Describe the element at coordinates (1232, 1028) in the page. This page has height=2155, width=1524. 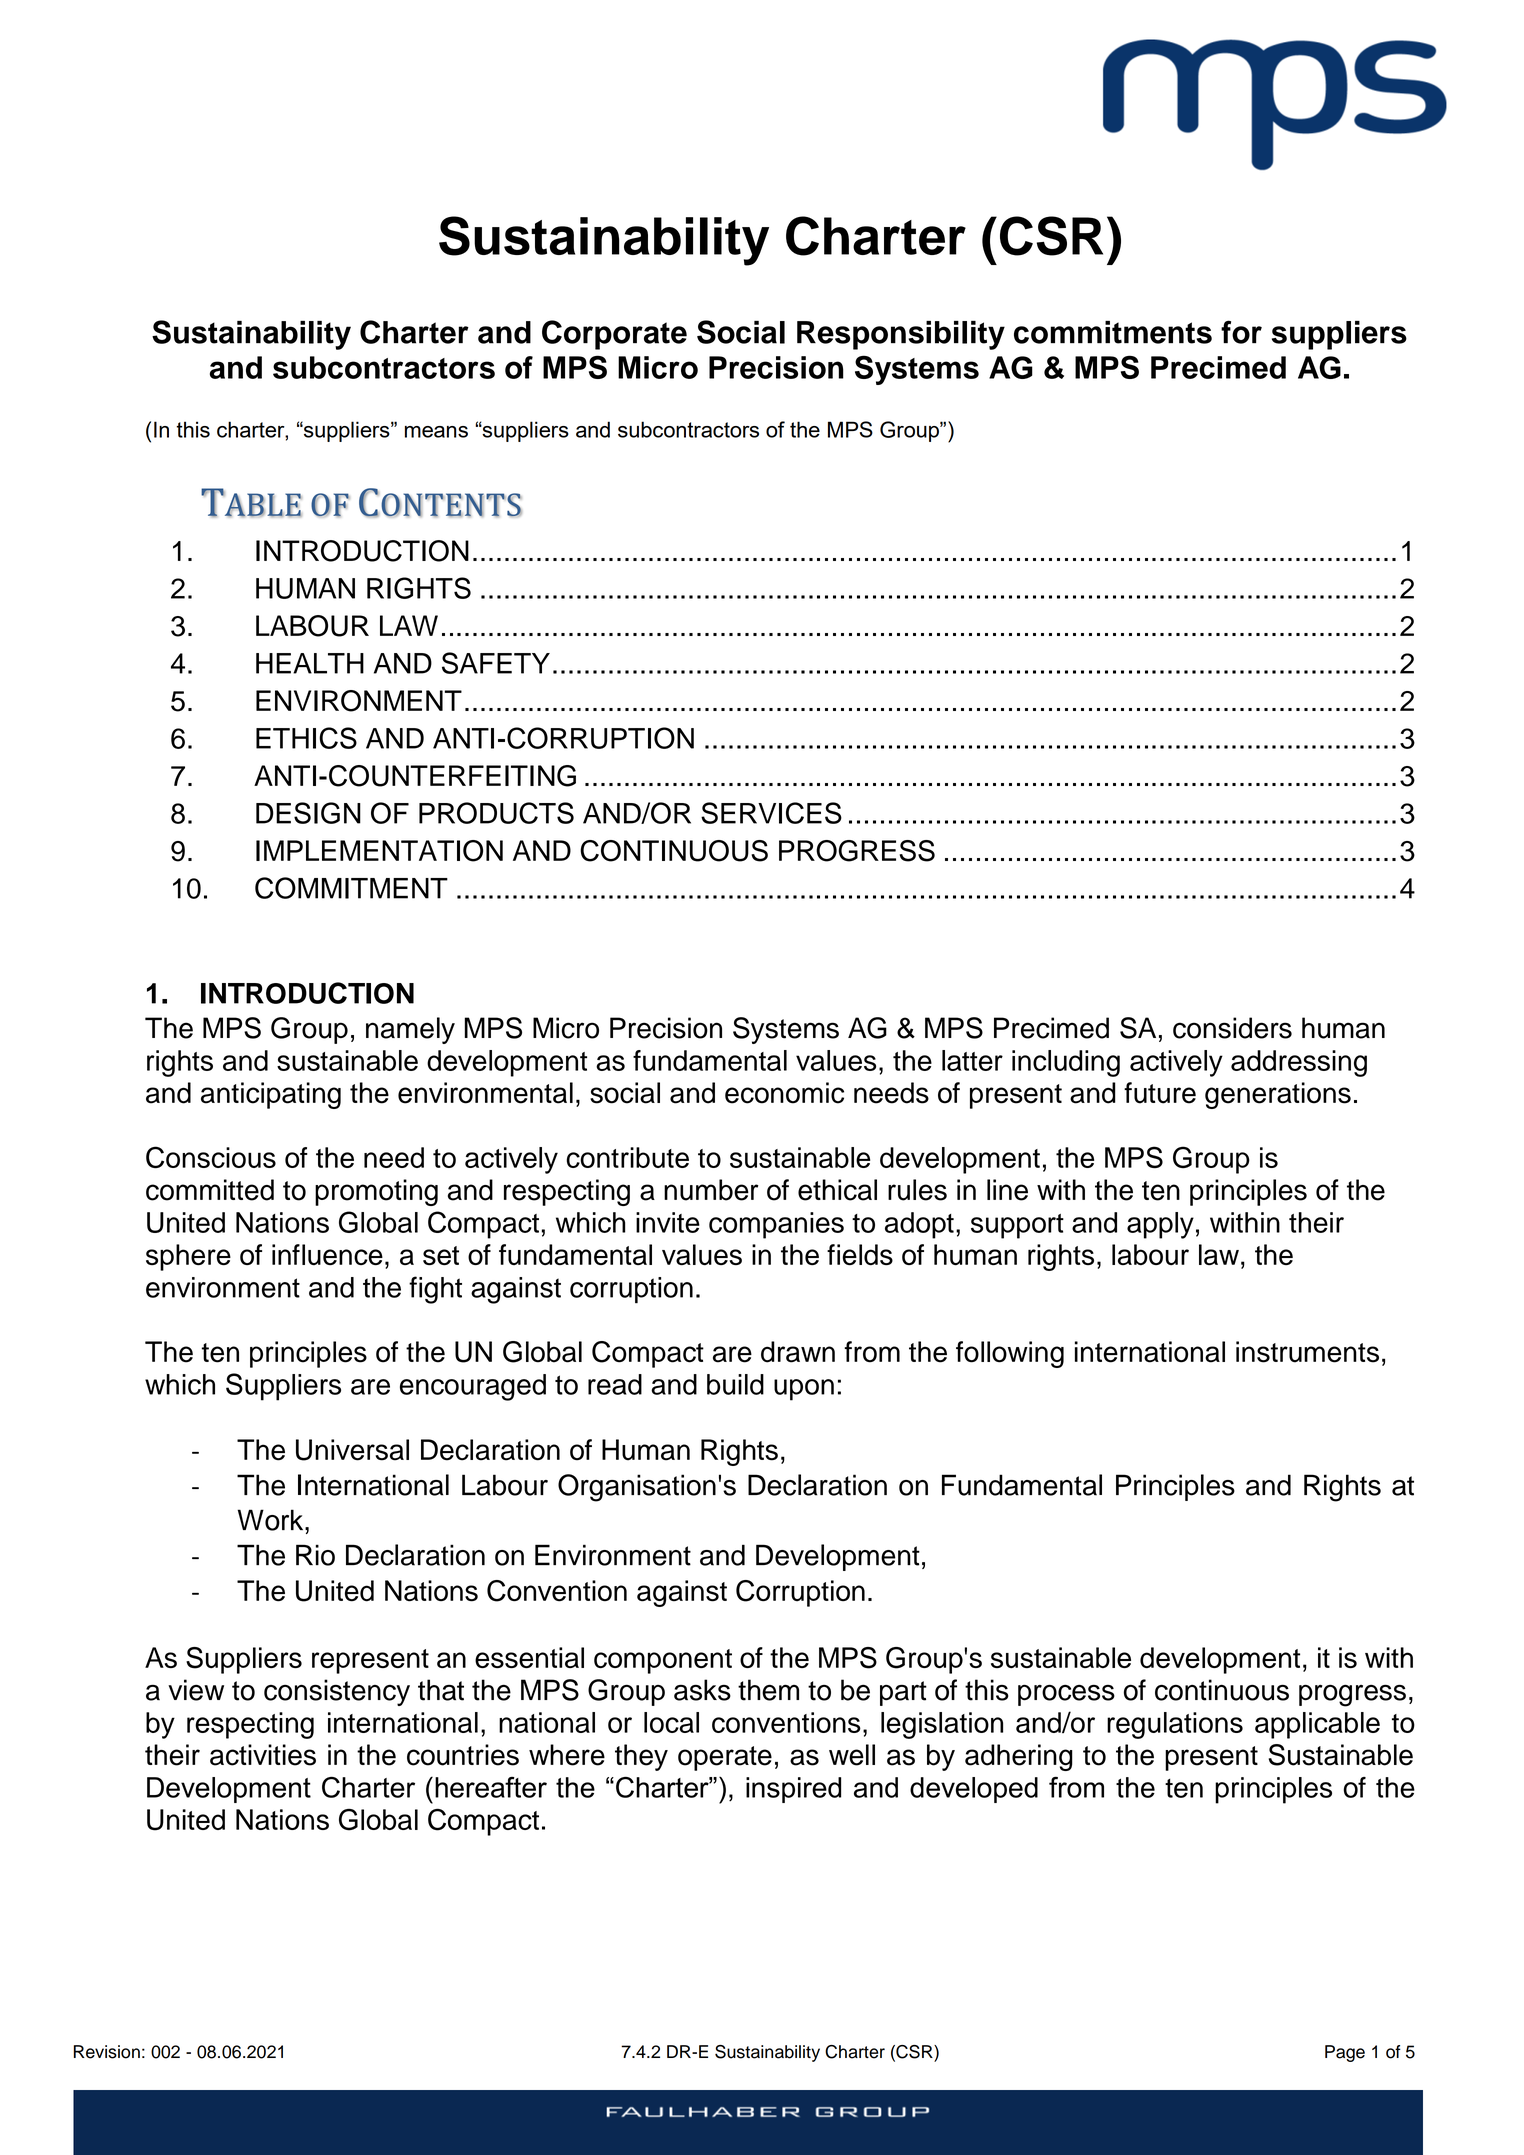
I see `considers` at that location.
